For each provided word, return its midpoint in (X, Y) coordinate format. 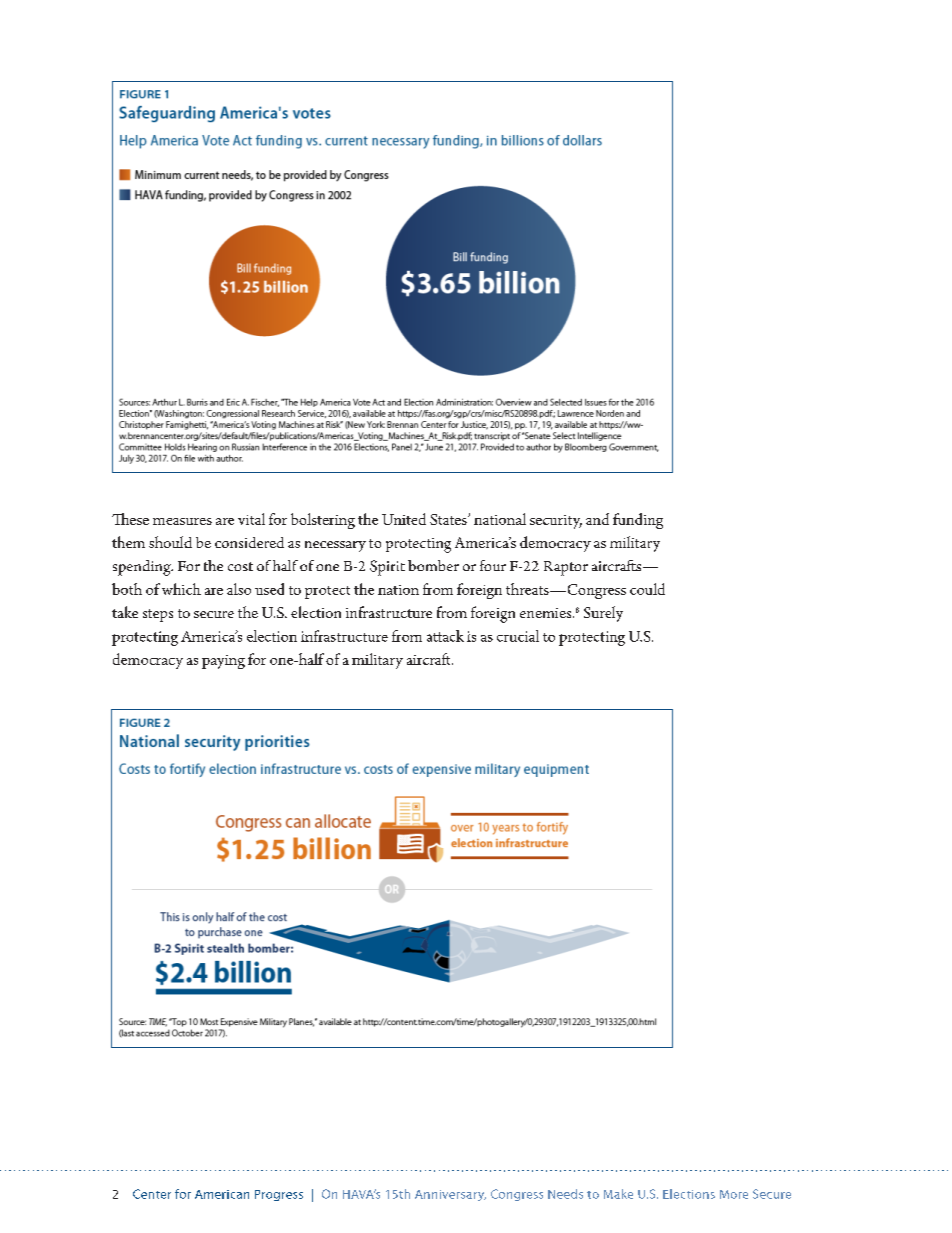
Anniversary (450, 1195)
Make (618, 1194)
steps (158, 615)
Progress (279, 1195)
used (269, 589)
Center (152, 1194)
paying (223, 662)
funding (638, 521)
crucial (518, 636)
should (170, 542)
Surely (603, 614)
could (647, 589)
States (449, 519)
